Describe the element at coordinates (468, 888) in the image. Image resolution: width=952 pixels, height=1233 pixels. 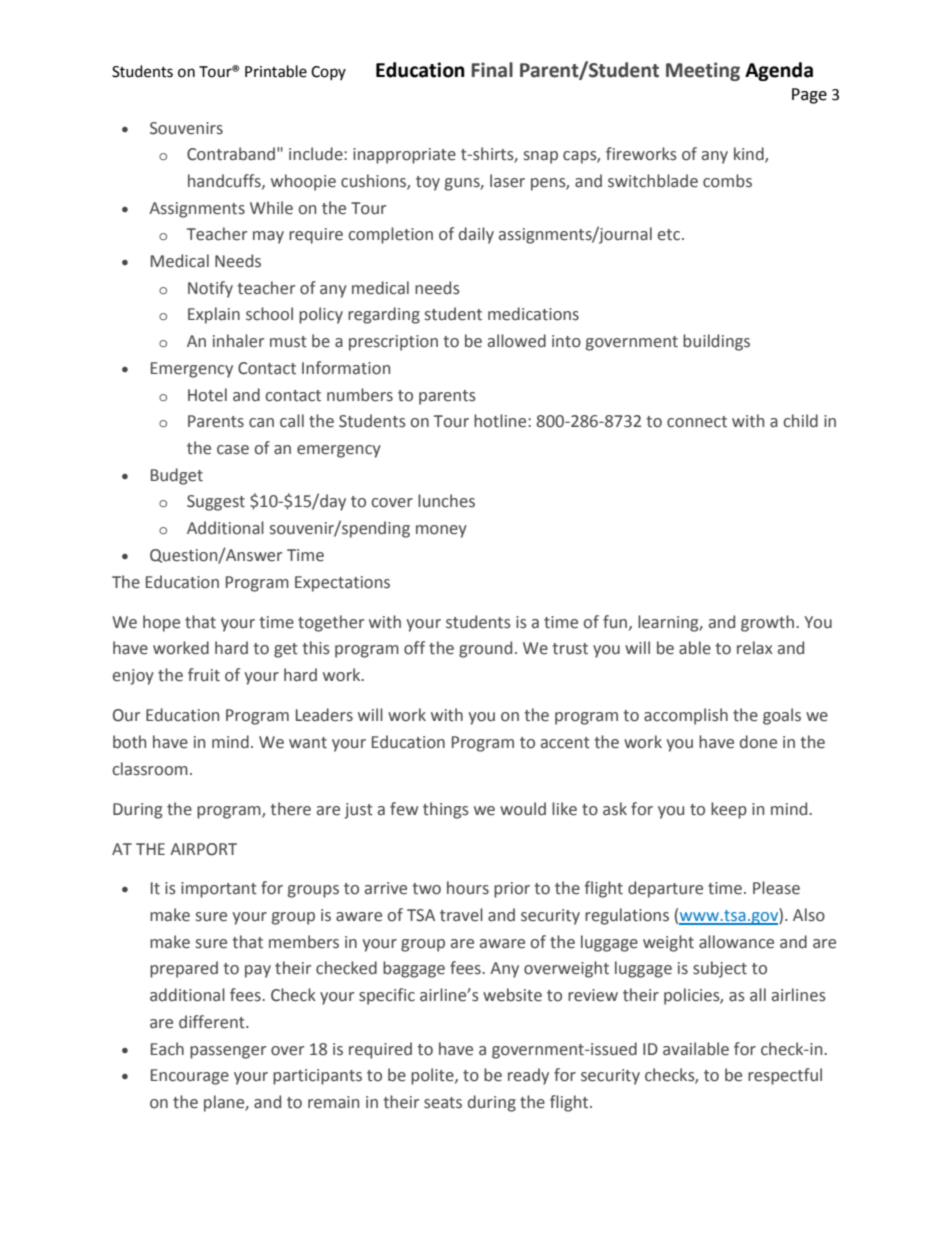
I see `hours` at that location.
